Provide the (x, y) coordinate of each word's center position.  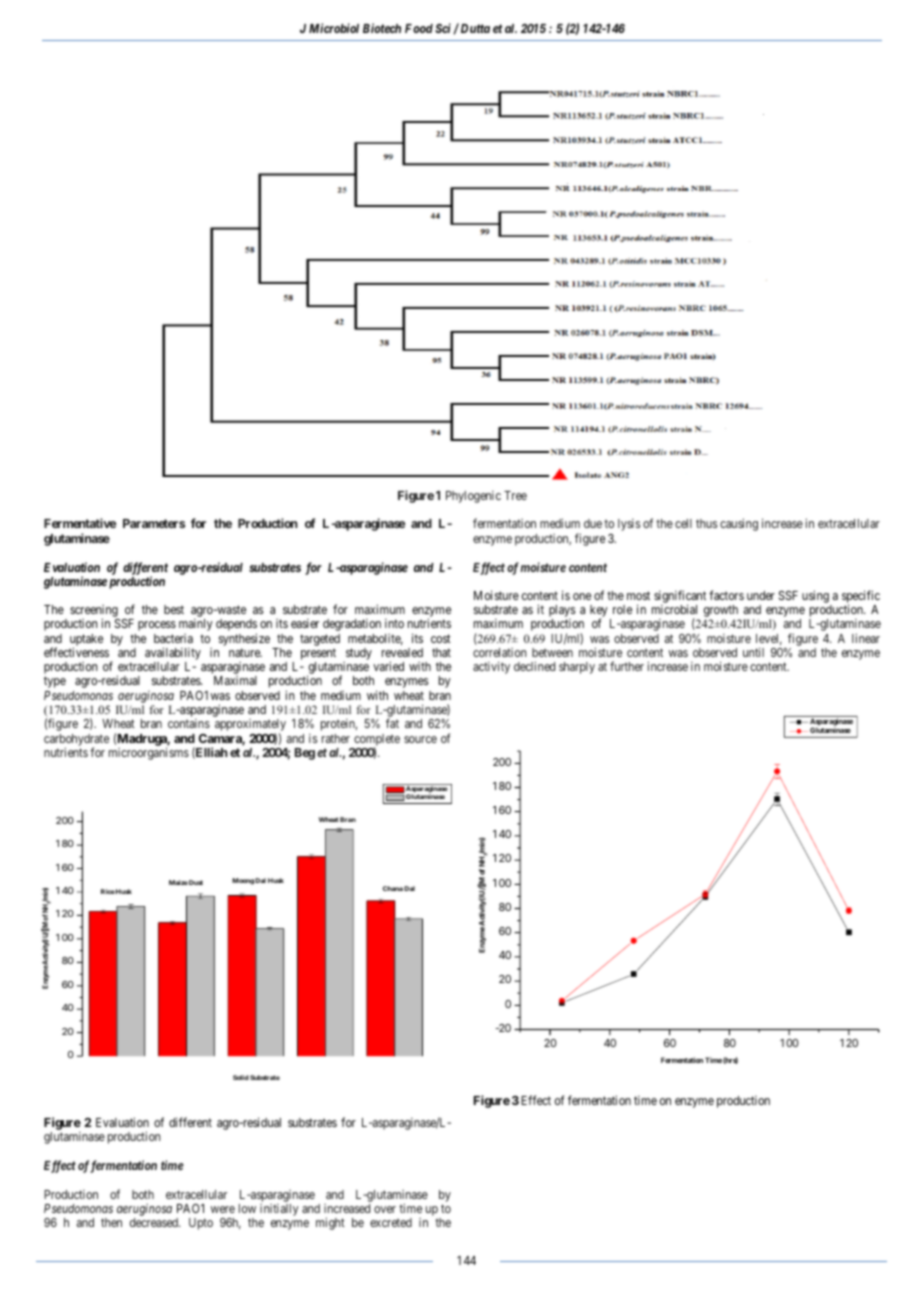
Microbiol (334, 28)
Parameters (154, 523)
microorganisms (149, 753)
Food (419, 28)
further (627, 666)
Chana (393, 888)
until (753, 652)
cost (441, 638)
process (157, 626)
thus (706, 523)
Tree (515, 495)
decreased (155, 1222)
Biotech (382, 28)
